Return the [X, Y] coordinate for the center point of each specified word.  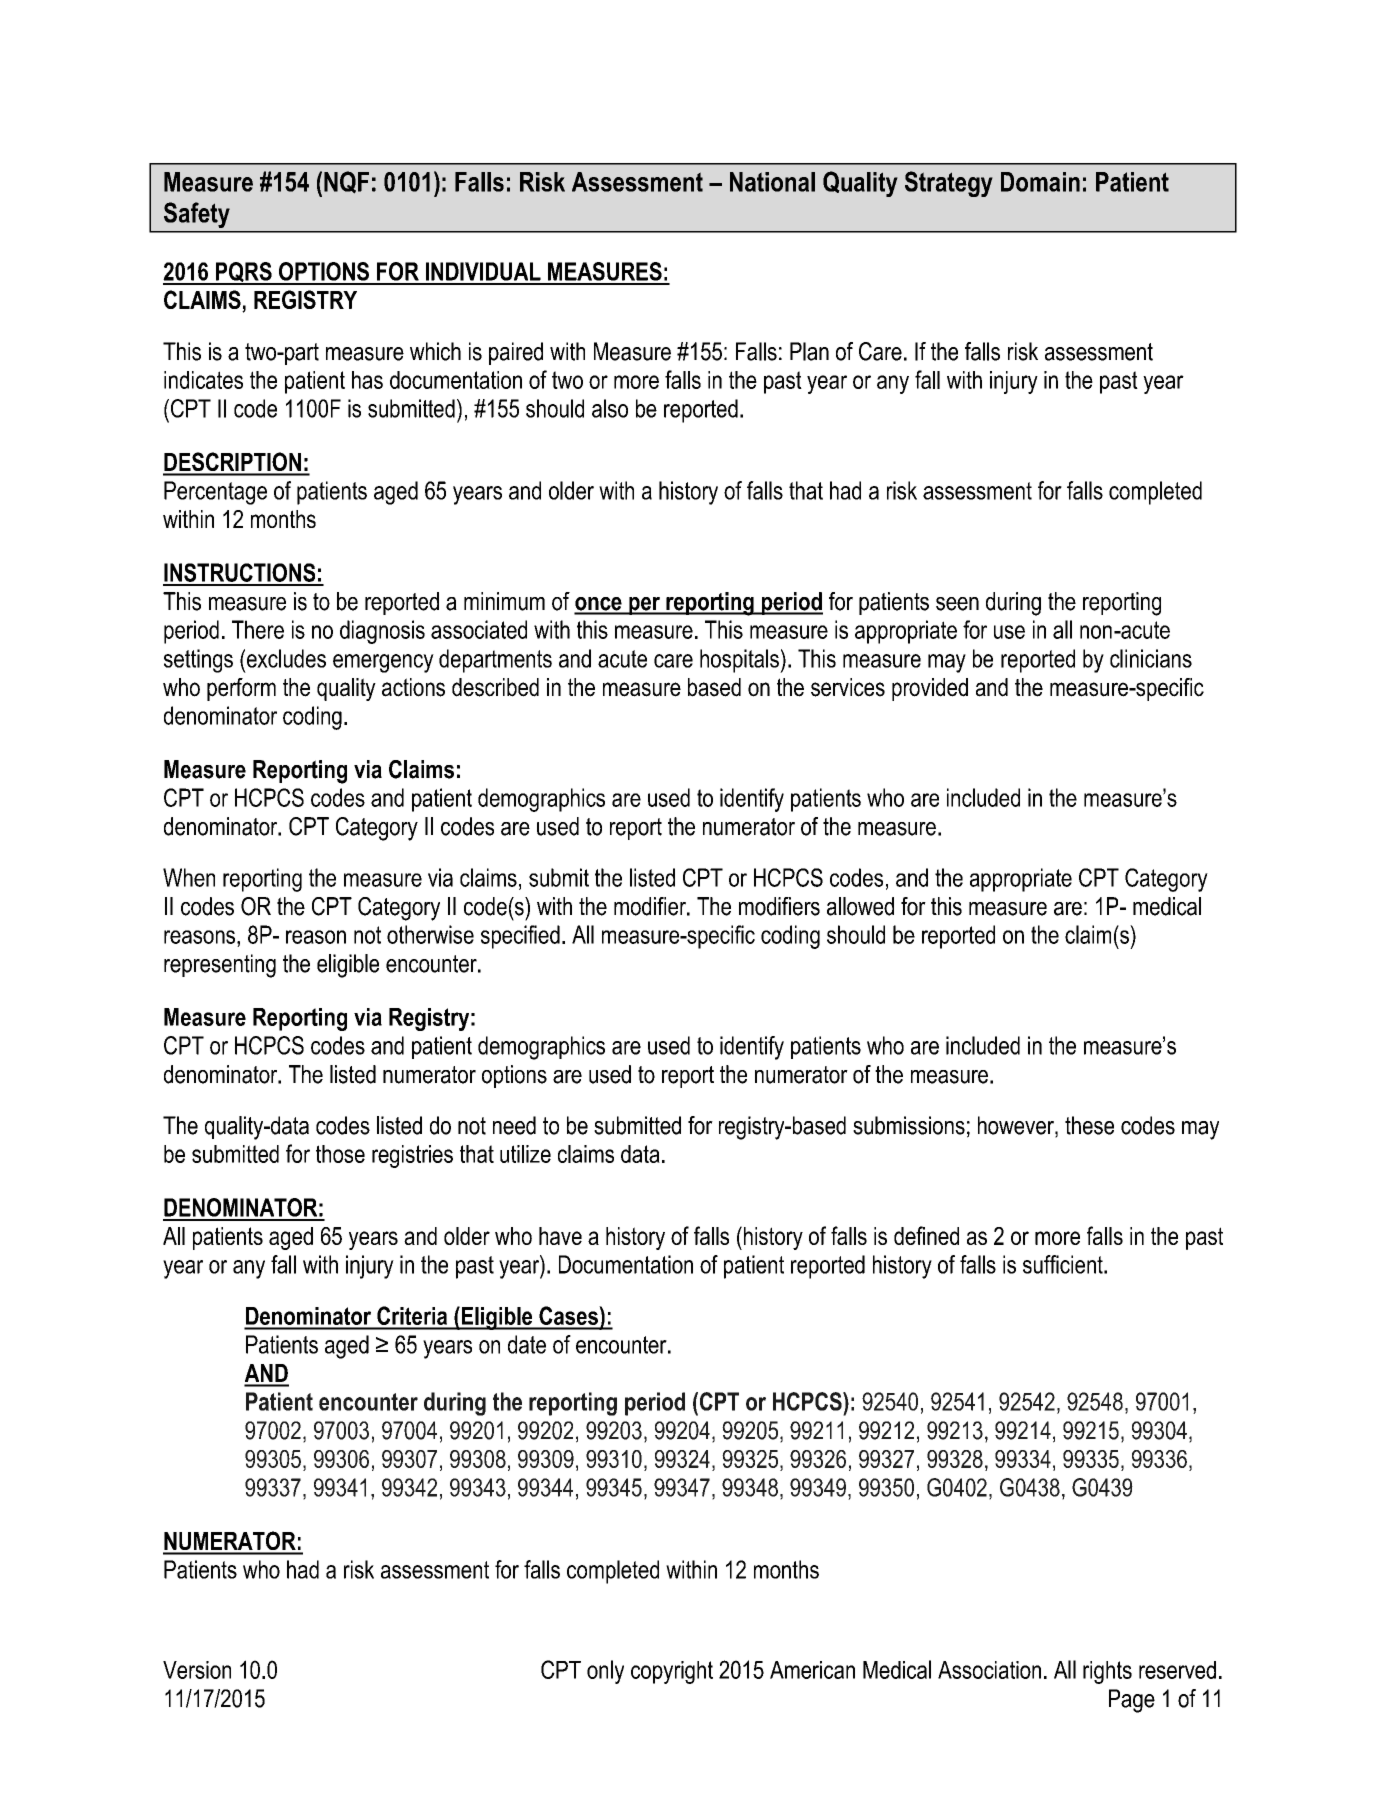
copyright [672, 1672]
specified [520, 937]
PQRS [243, 273]
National [772, 182]
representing [220, 966]
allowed [860, 906]
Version [197, 1670]
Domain [1040, 182]
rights [1107, 1672]
